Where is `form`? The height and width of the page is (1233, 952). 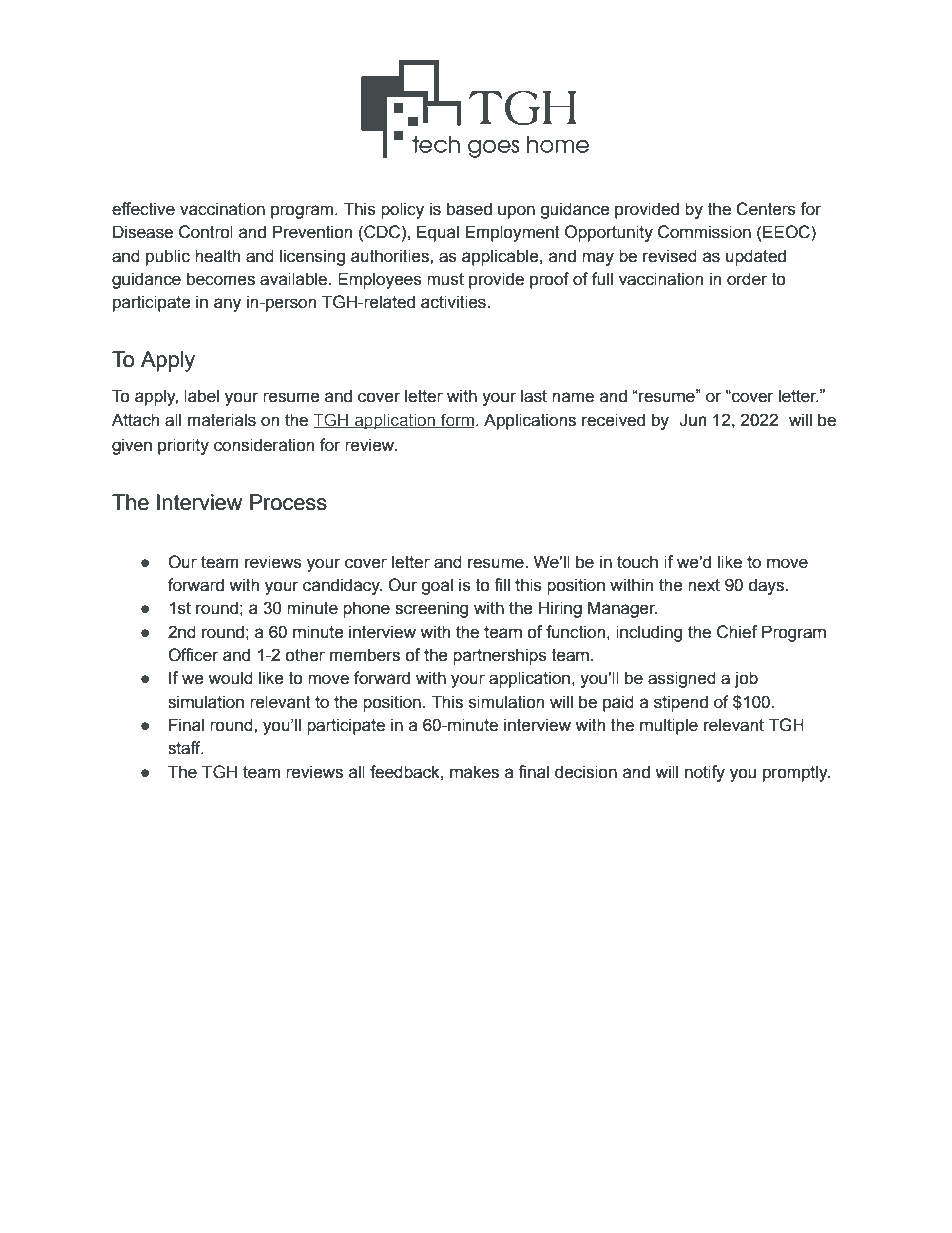
form is located at coordinates (458, 421).
